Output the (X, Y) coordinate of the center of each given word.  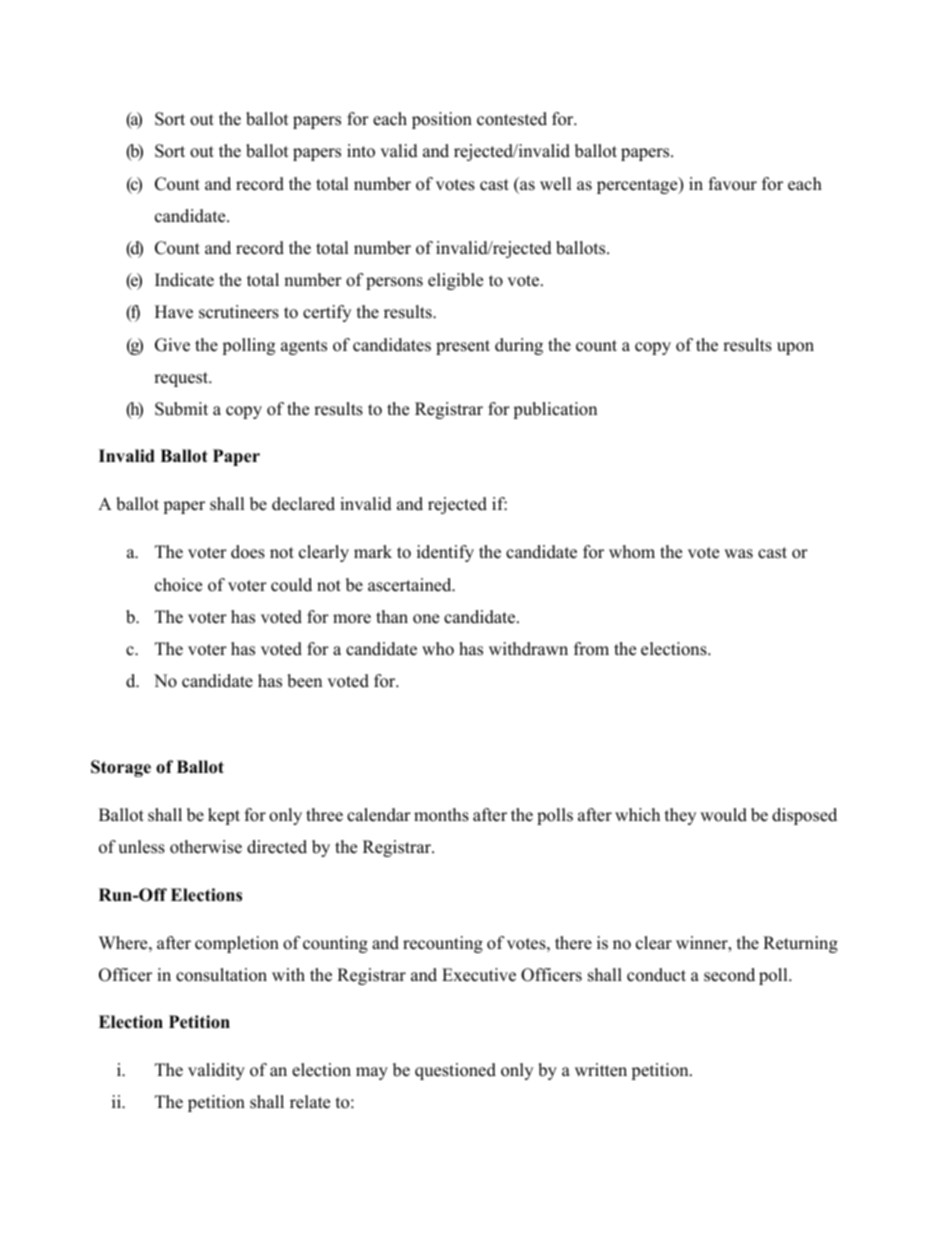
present (463, 347)
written (601, 1070)
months (441, 815)
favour (733, 184)
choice (178, 585)
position (442, 120)
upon (795, 348)
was (738, 554)
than (392, 616)
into (361, 151)
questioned (455, 1071)
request (182, 379)
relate (310, 1102)
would (723, 815)
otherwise (206, 847)
